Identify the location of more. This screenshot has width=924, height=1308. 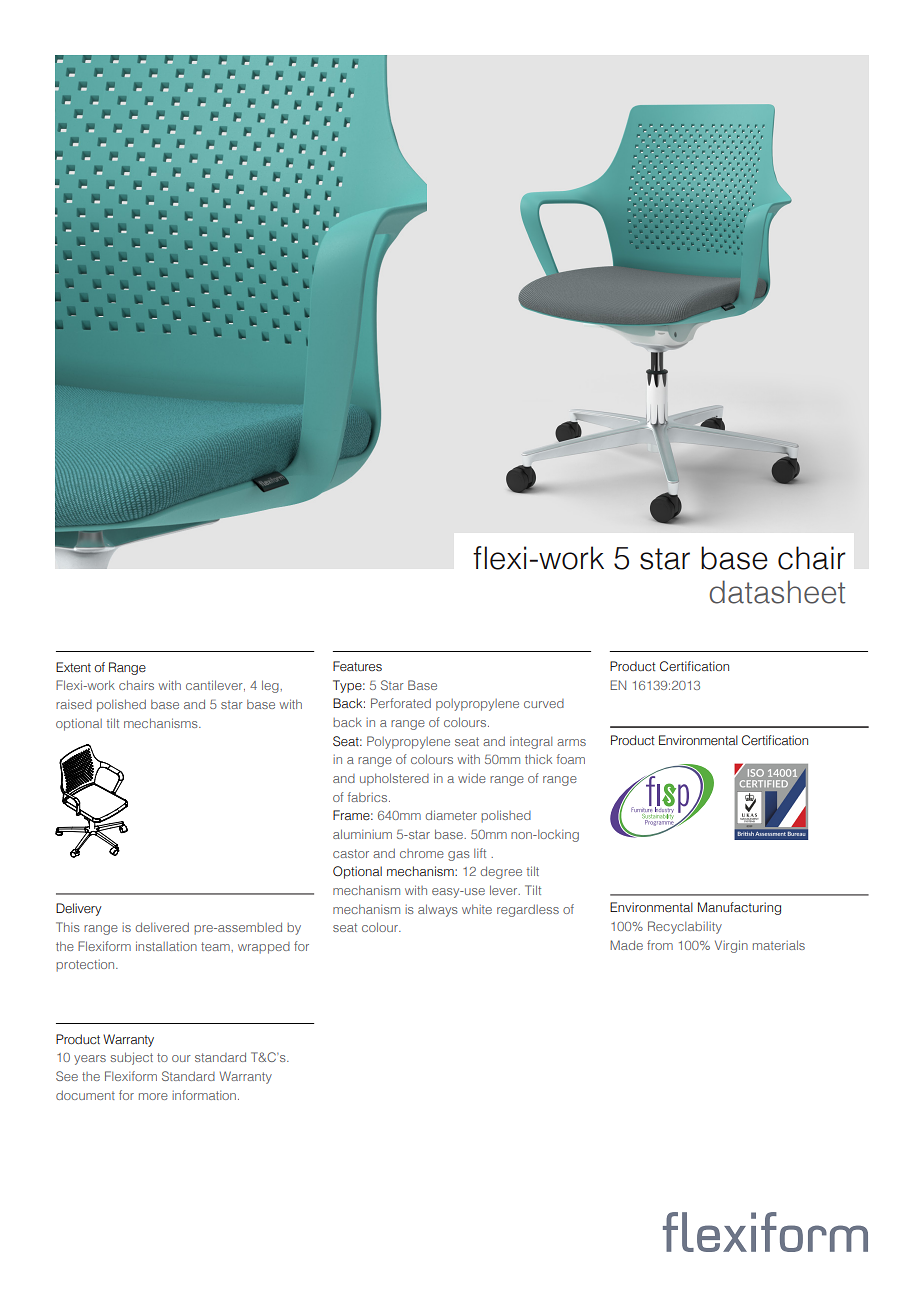
(153, 1096).
